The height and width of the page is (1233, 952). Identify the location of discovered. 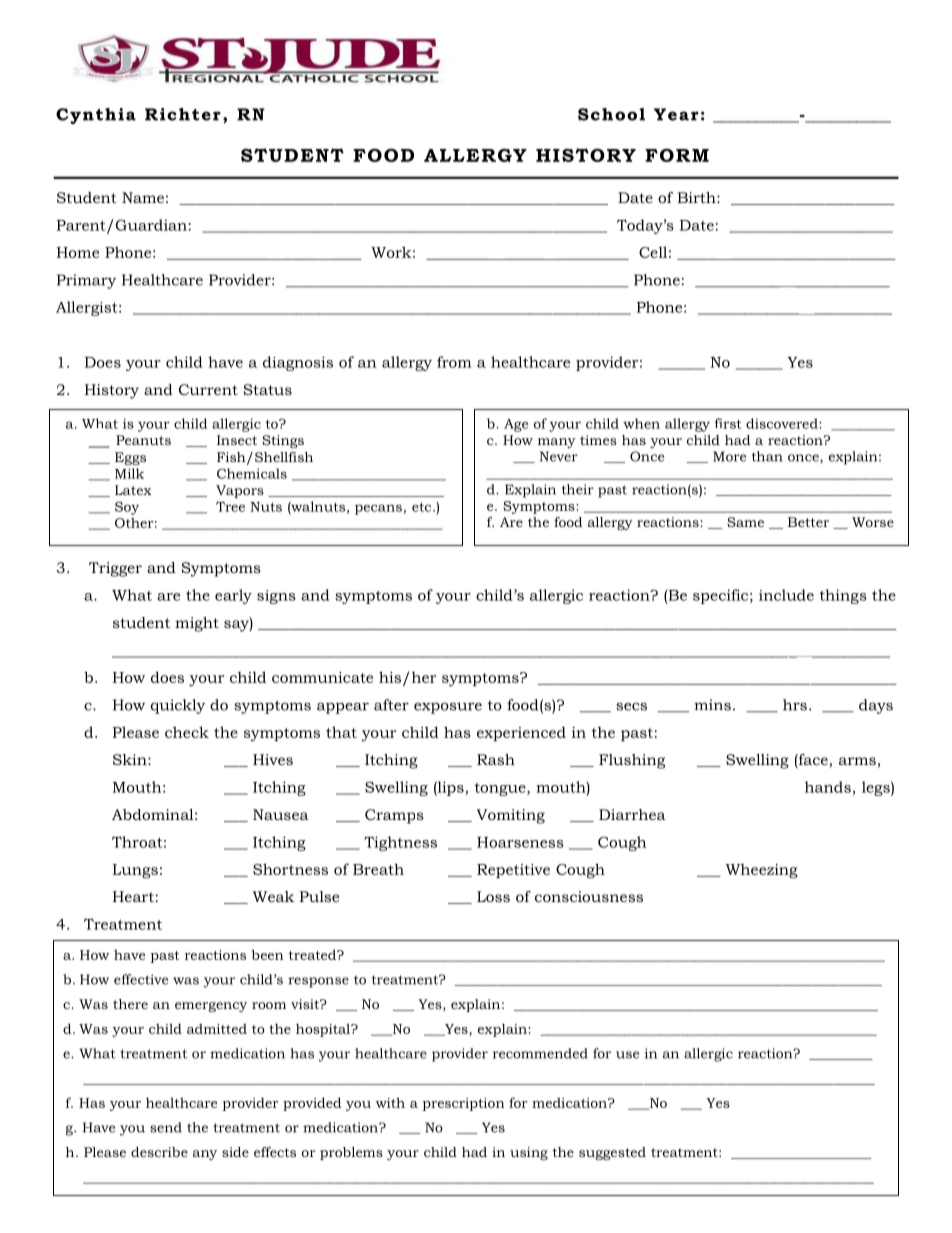
(783, 423).
